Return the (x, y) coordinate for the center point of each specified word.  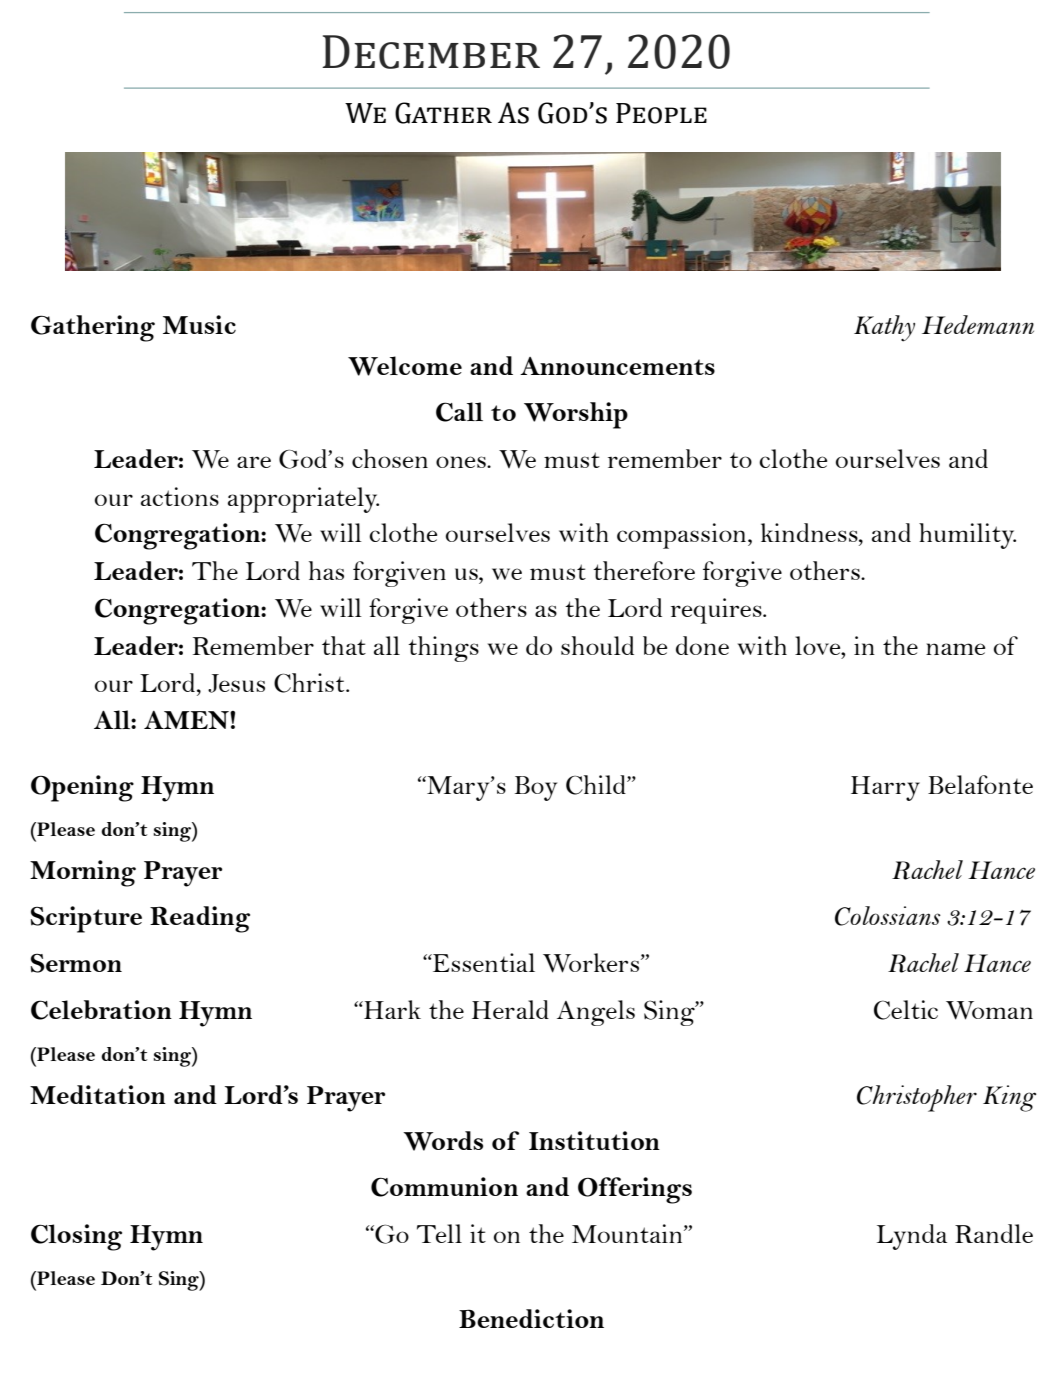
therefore (644, 570)
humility (967, 536)
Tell (439, 1233)
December (431, 52)
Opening (82, 788)
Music (199, 324)
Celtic (906, 1010)
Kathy (884, 328)
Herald (510, 1009)
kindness (810, 532)
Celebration (101, 1010)
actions (180, 496)
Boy (536, 788)
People (661, 113)
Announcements (617, 366)
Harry (885, 788)
